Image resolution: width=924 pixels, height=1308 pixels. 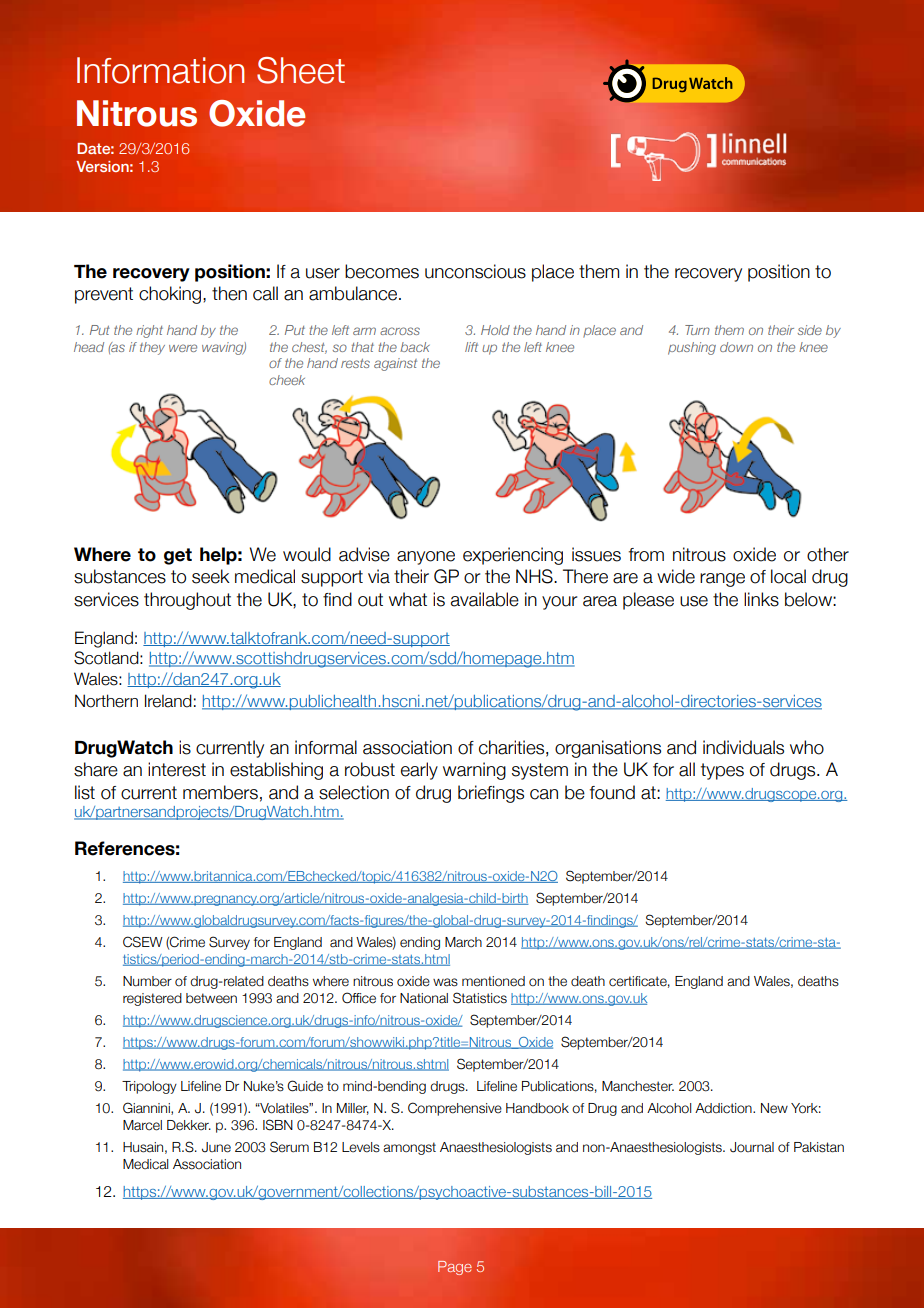 What do you see at coordinates (475, 271) in the screenshot?
I see `unconscious` at bounding box center [475, 271].
